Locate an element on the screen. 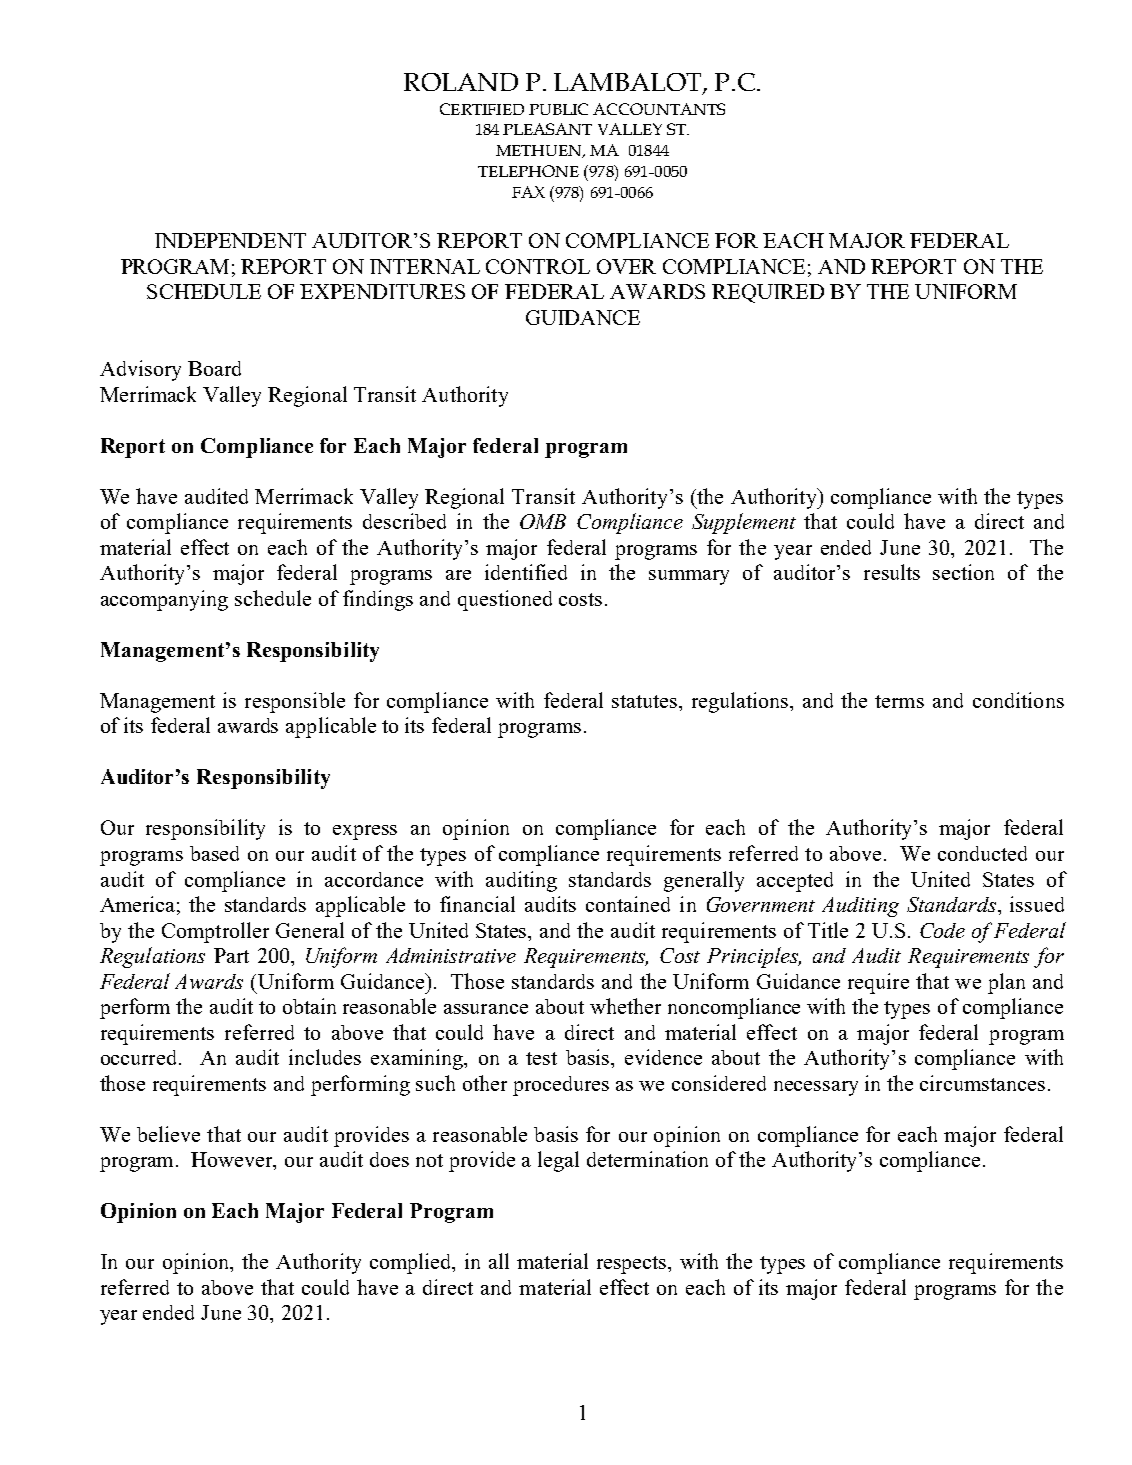 The image size is (1132, 1465). INDEPENDENT is located at coordinates (230, 240).
